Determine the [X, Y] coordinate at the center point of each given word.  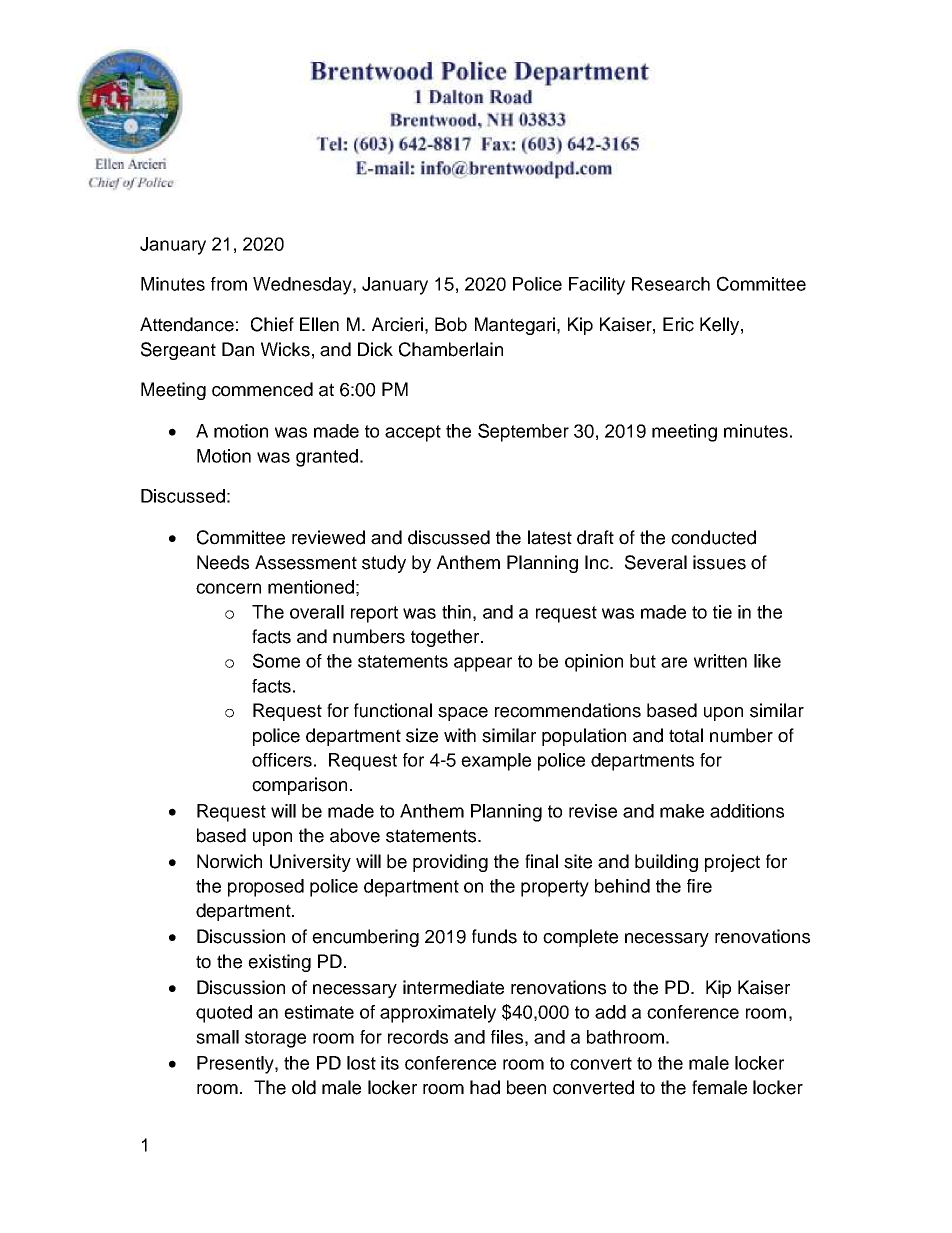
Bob [451, 324]
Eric [678, 324]
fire [699, 886]
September [523, 432]
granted [327, 458]
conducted [713, 537]
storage [275, 1039]
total [686, 735]
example [496, 762]
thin [456, 612]
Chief [272, 324]
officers [282, 760]
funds [494, 936]
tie [722, 612]
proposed [266, 888]
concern [228, 588]
